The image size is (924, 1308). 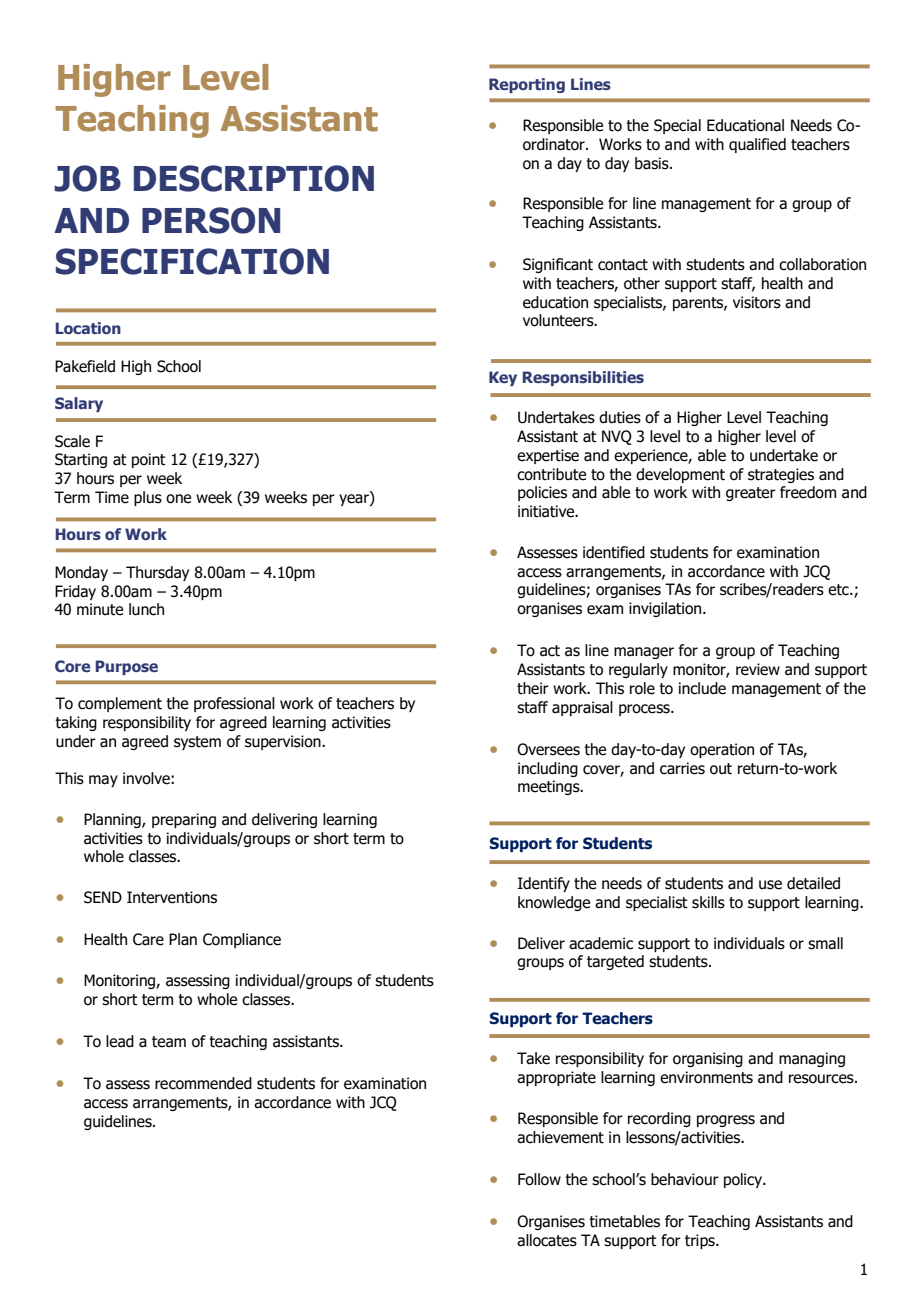 I want to click on Reporting, so click(x=527, y=85).
